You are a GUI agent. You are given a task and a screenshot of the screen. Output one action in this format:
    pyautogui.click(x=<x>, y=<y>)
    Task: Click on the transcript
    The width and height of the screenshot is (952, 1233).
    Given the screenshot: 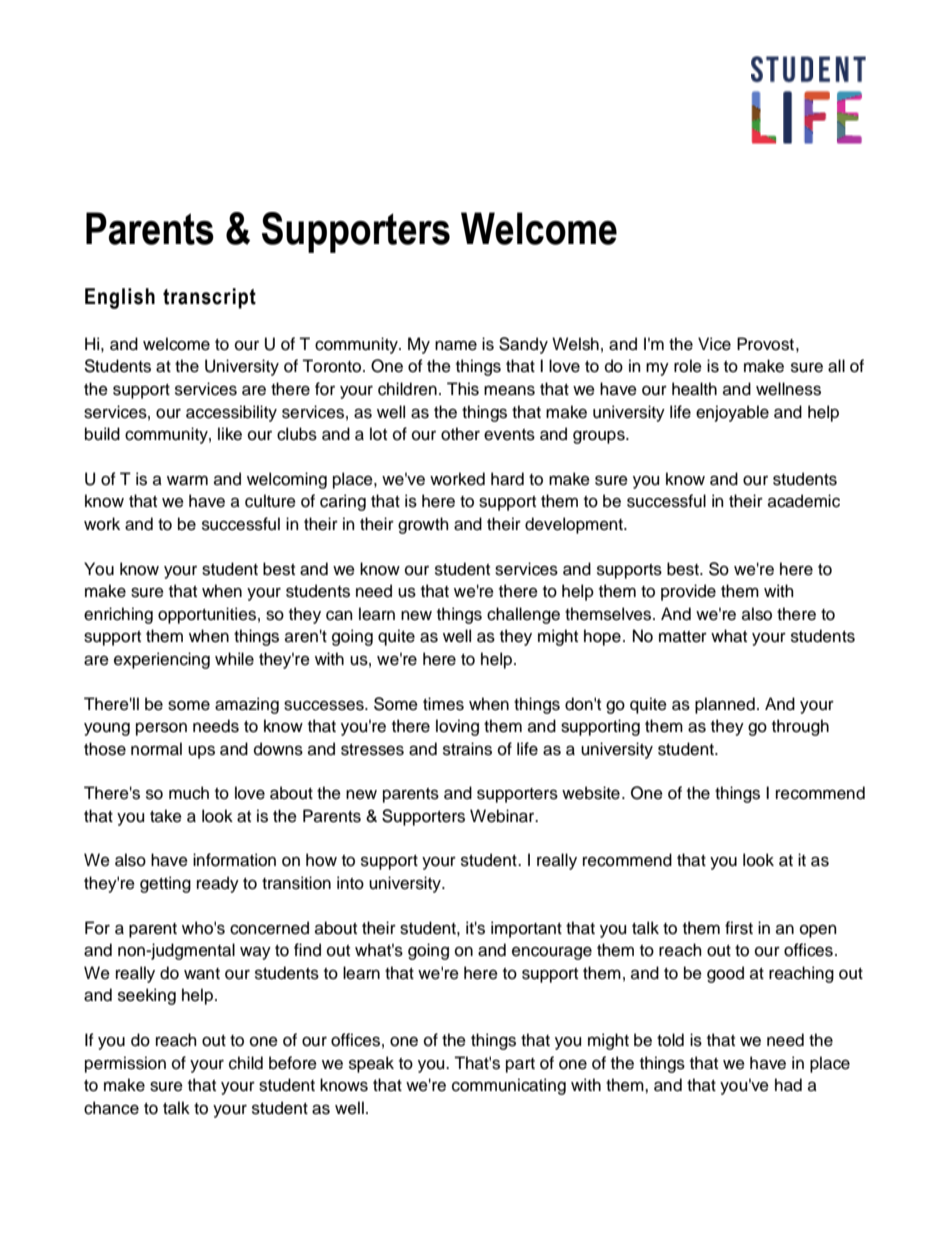 What is the action you would take?
    pyautogui.click(x=209, y=298)
